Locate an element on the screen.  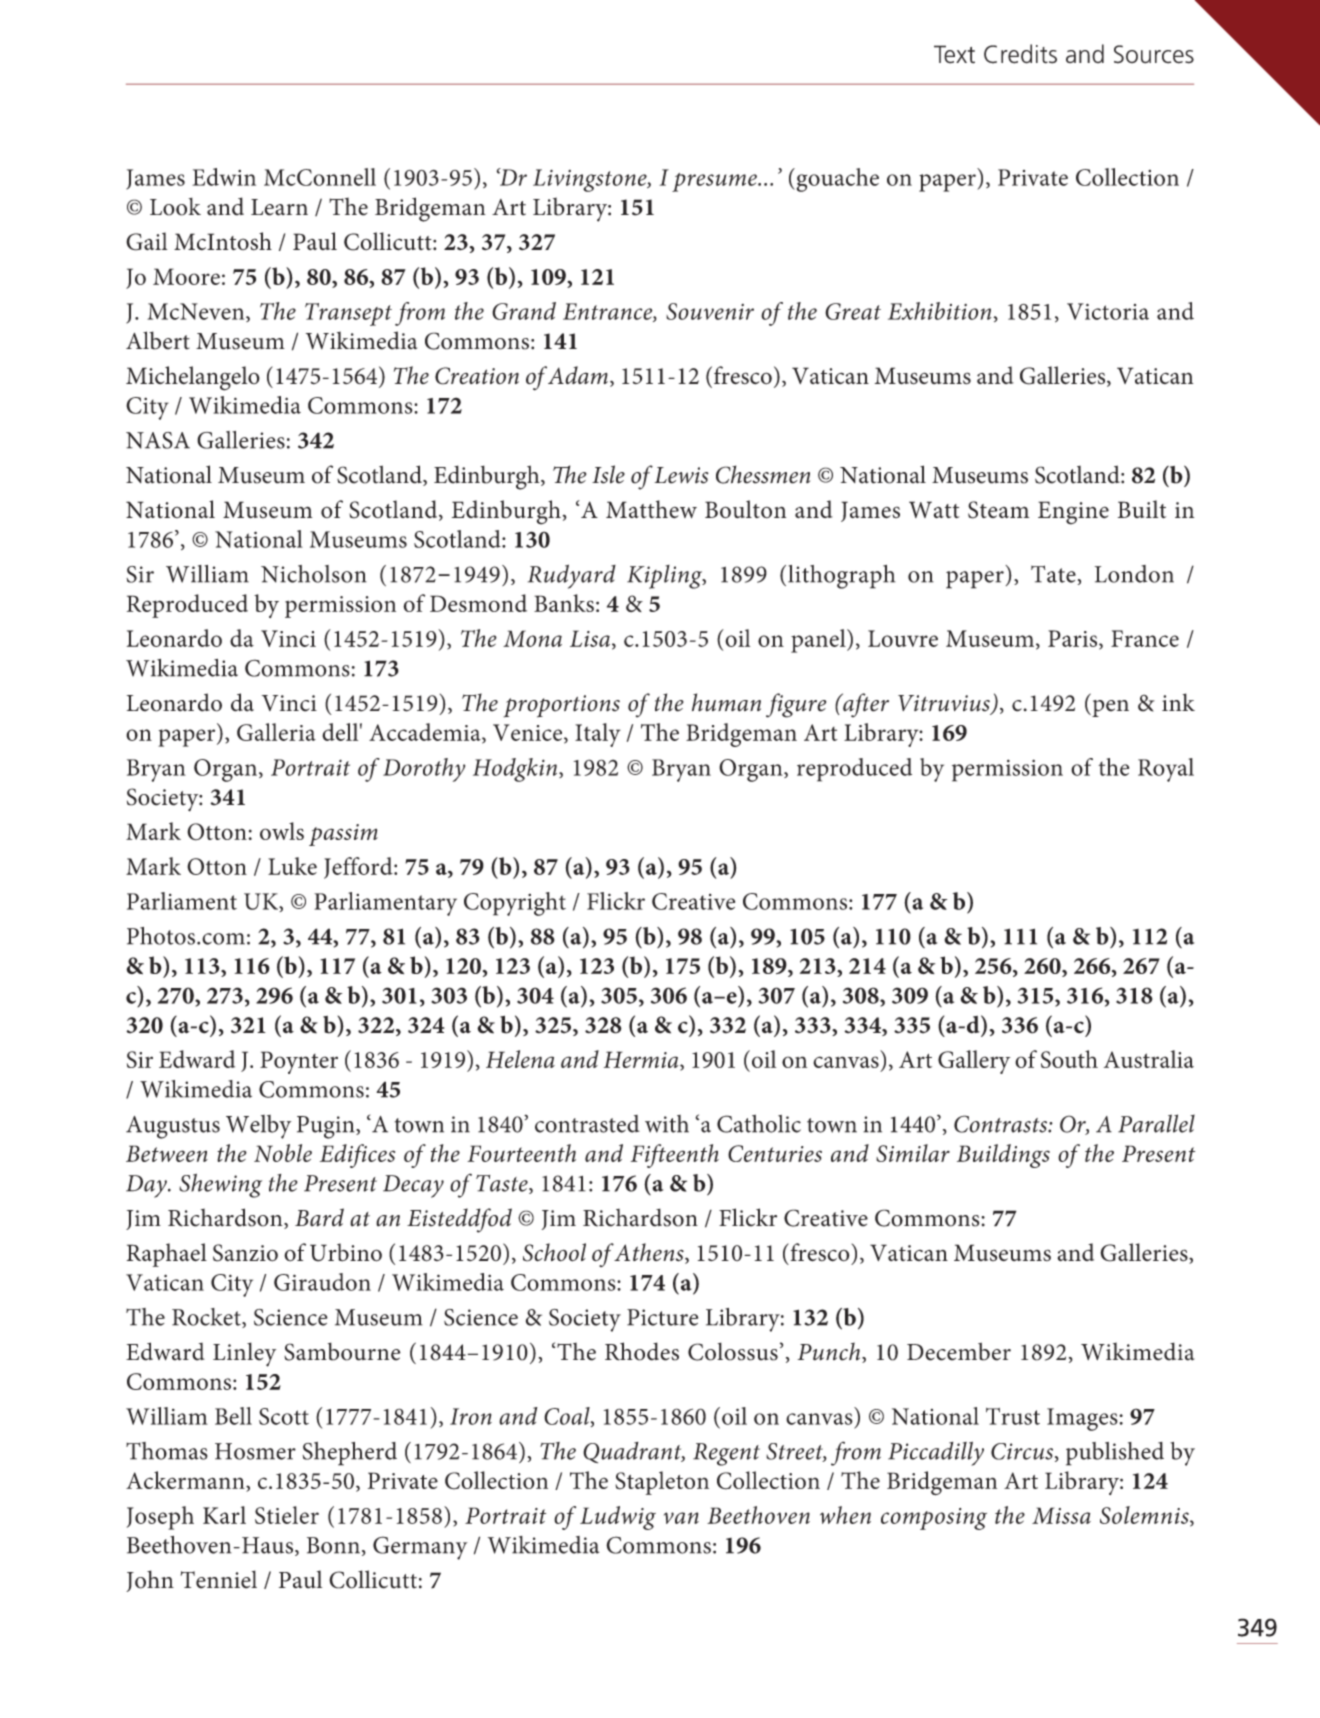
Italy is located at coordinates (598, 735).
